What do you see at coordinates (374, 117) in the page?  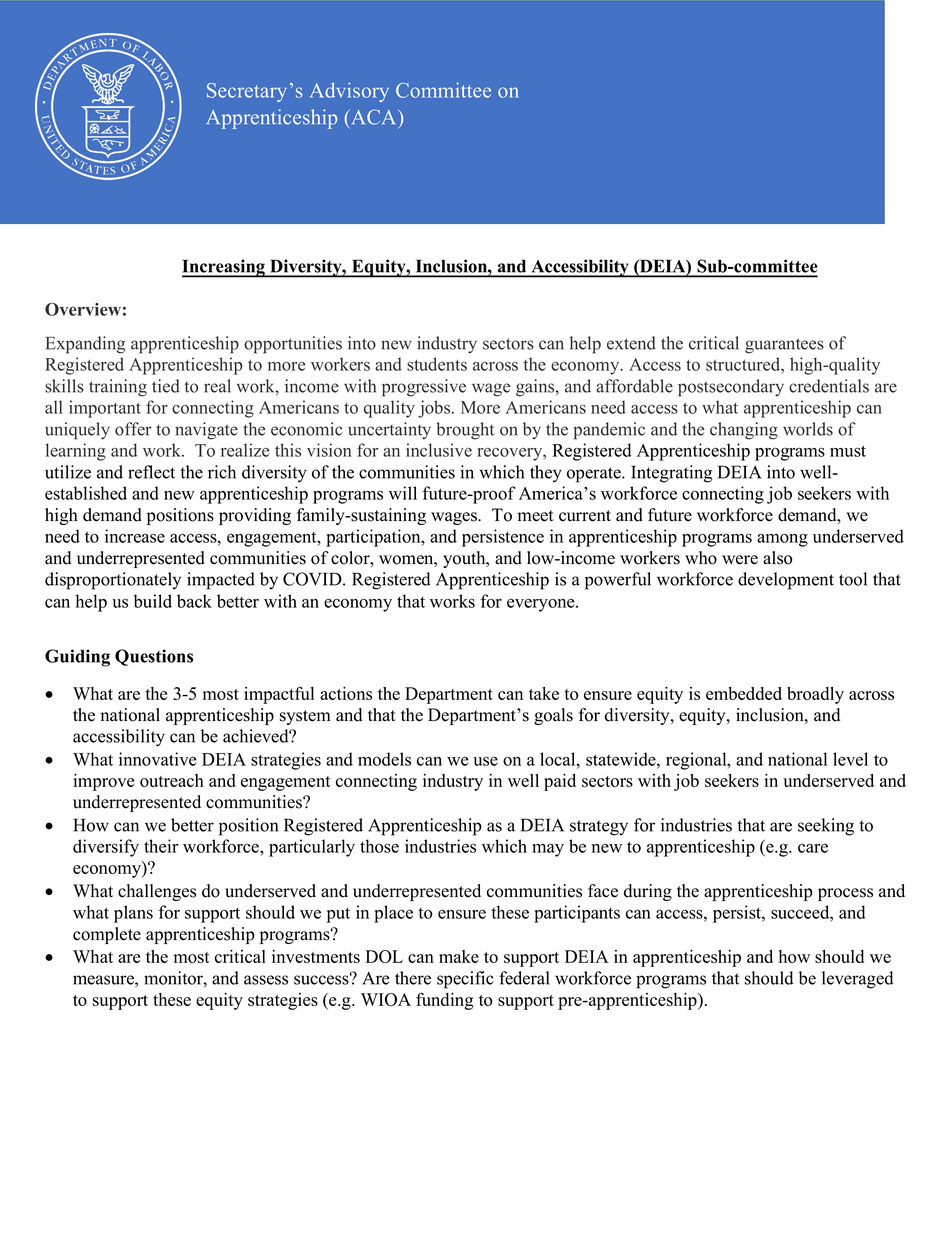 I see `ACA` at bounding box center [374, 117].
